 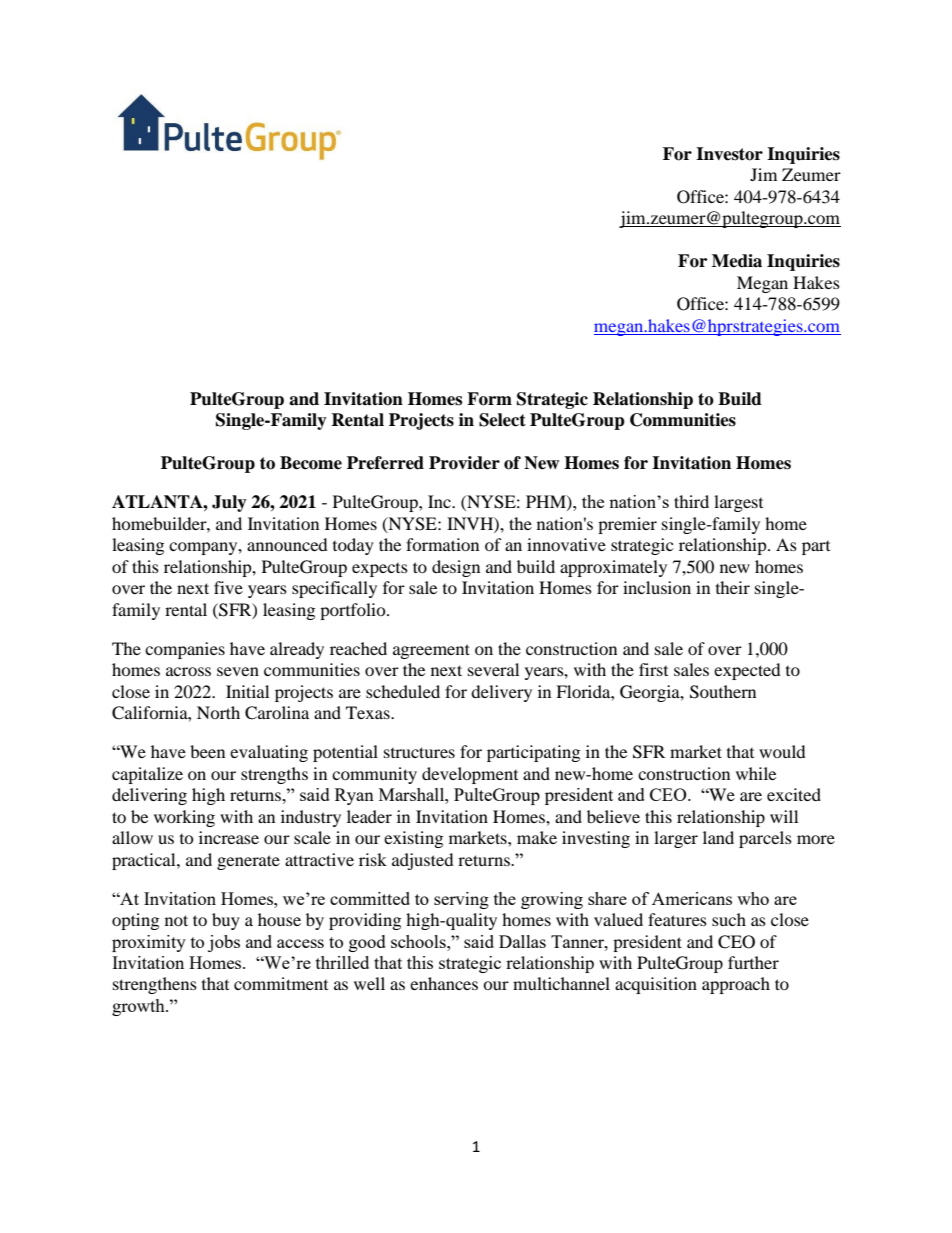 What do you see at coordinates (155, 985) in the image?
I see `strengthens` at bounding box center [155, 985].
